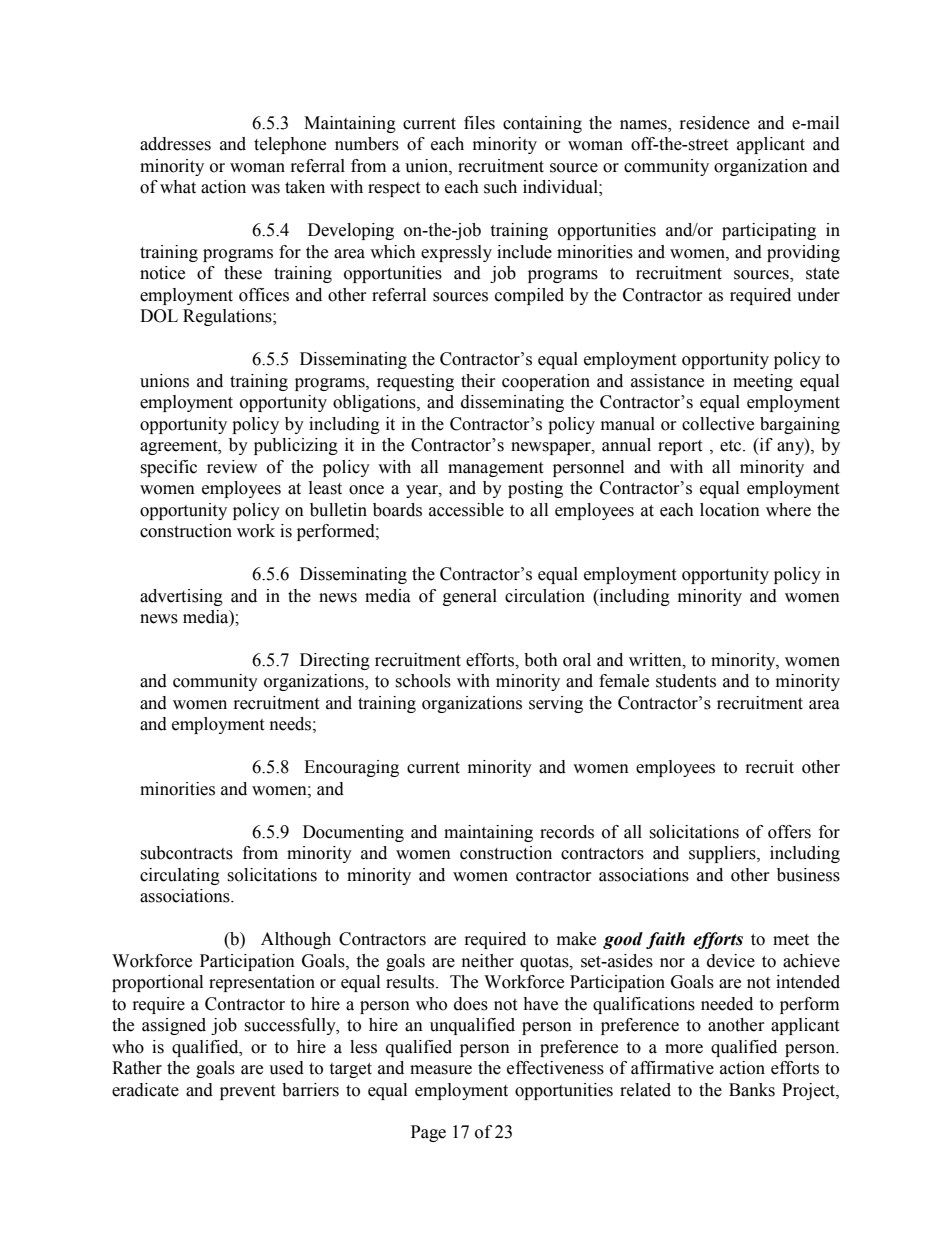 The image size is (952, 1233). I want to click on serving, so click(556, 704).
